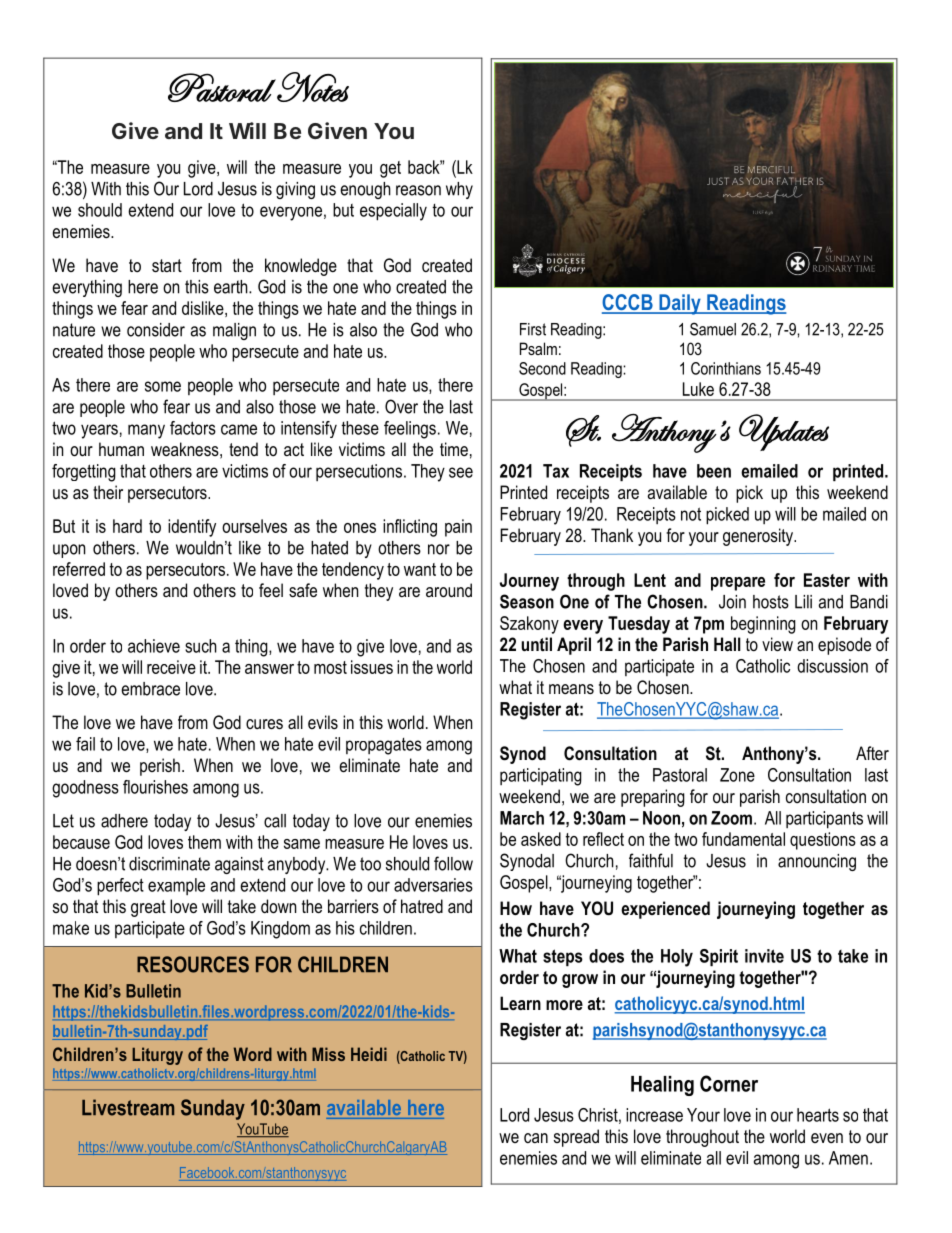  I want to click on follow, so click(453, 863).
